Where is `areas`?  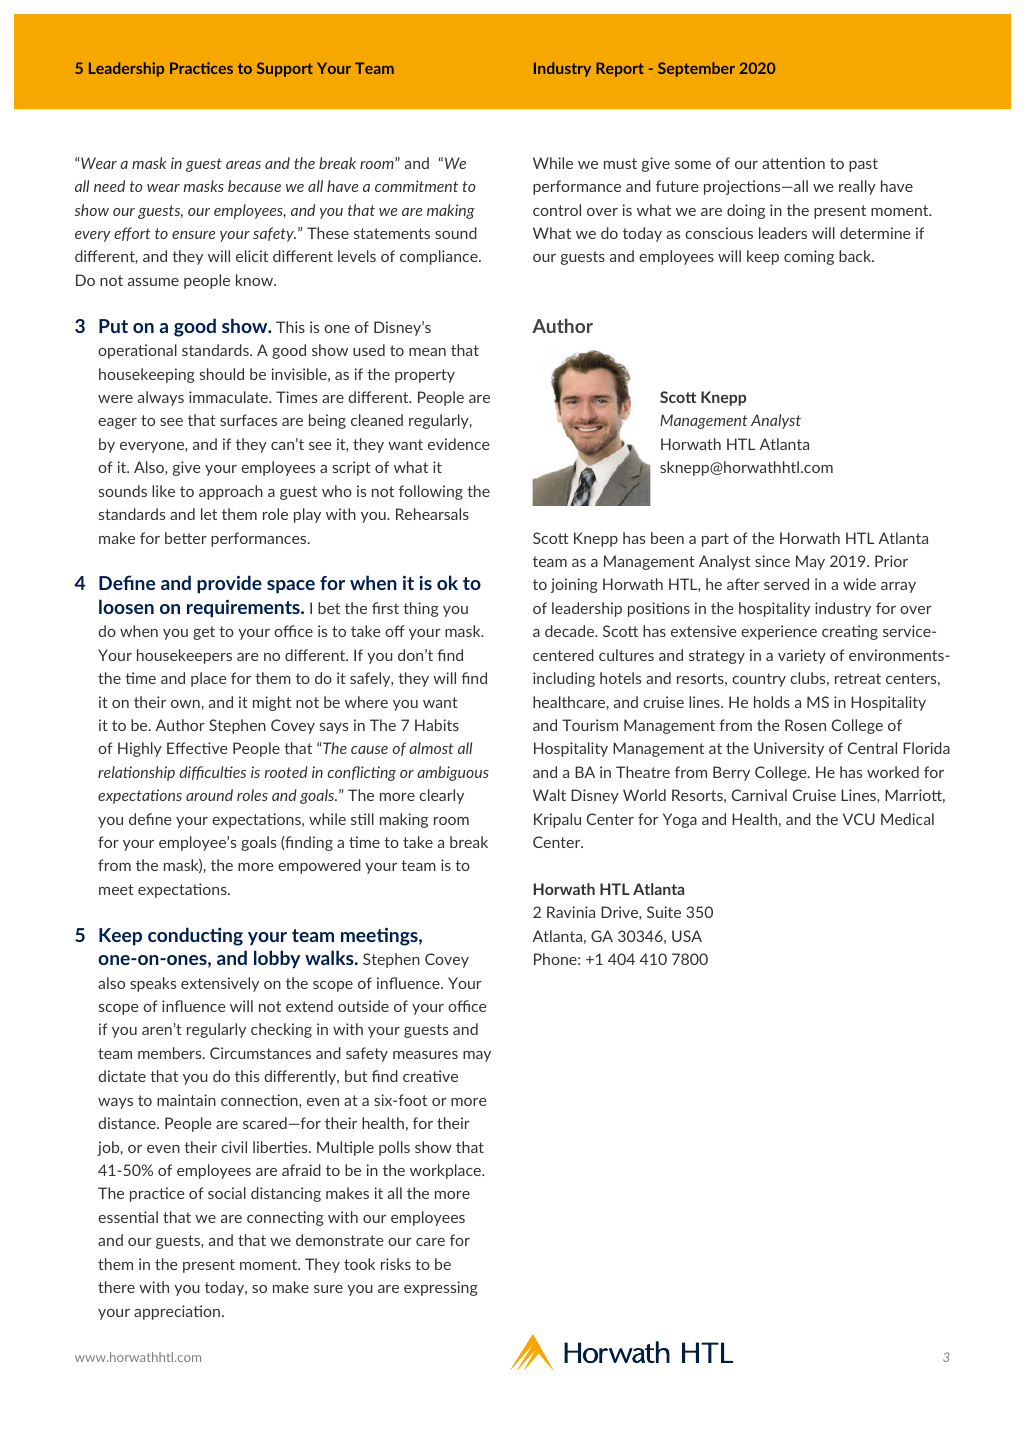 areas is located at coordinates (243, 165).
